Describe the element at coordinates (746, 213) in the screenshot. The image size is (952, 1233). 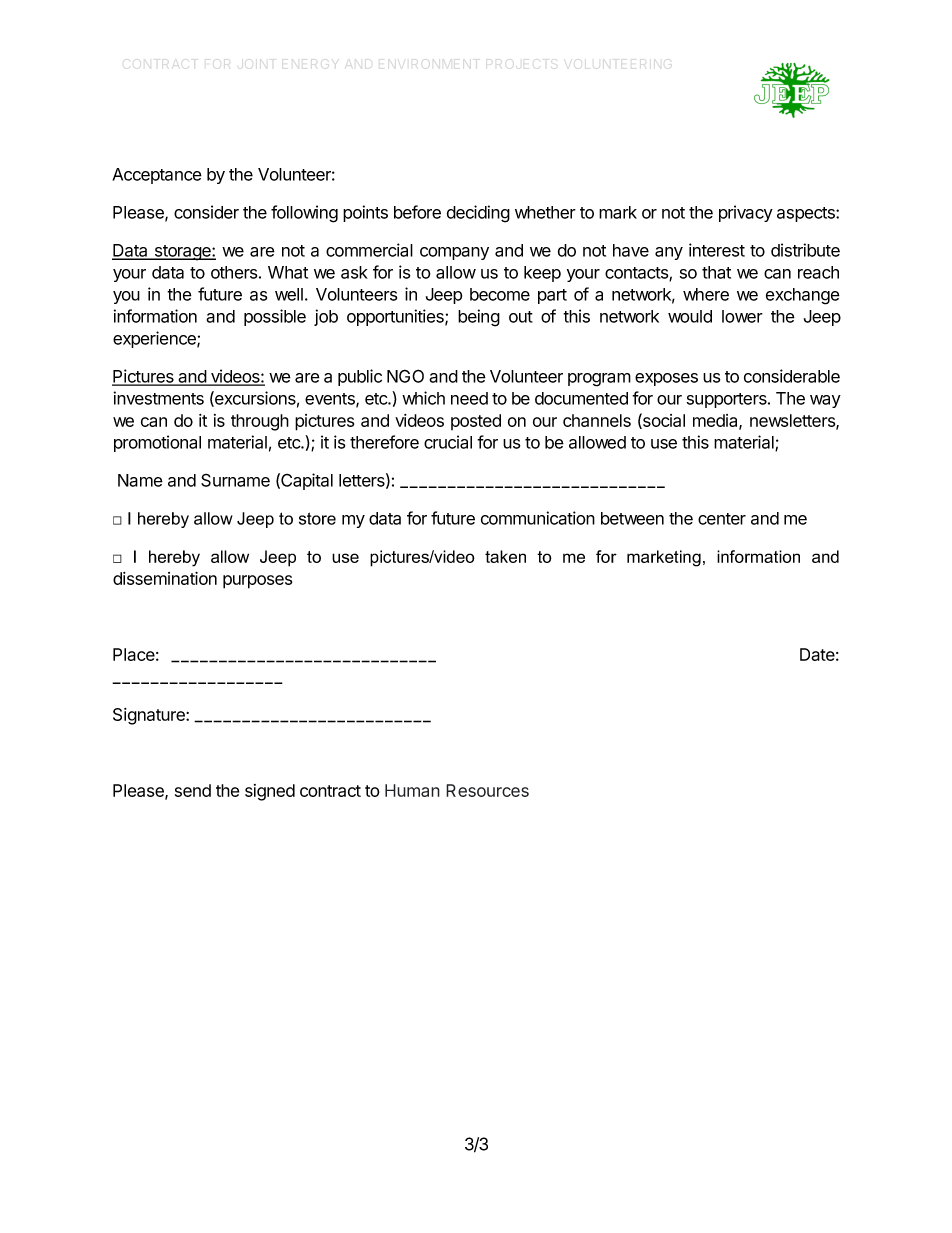
I see `privacy` at that location.
